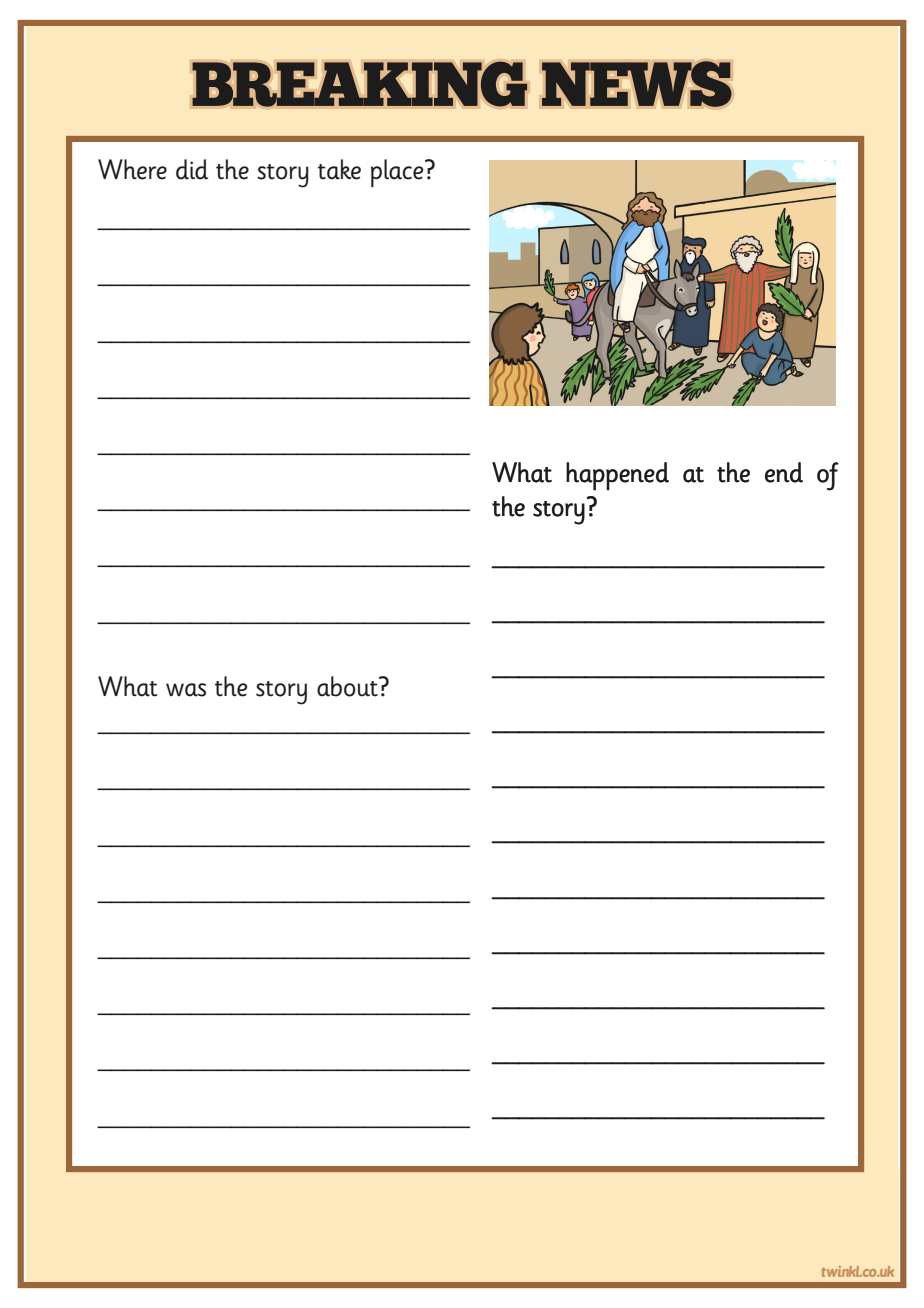 This image has width=924, height=1308. I want to click on NEWS, so click(637, 84).
